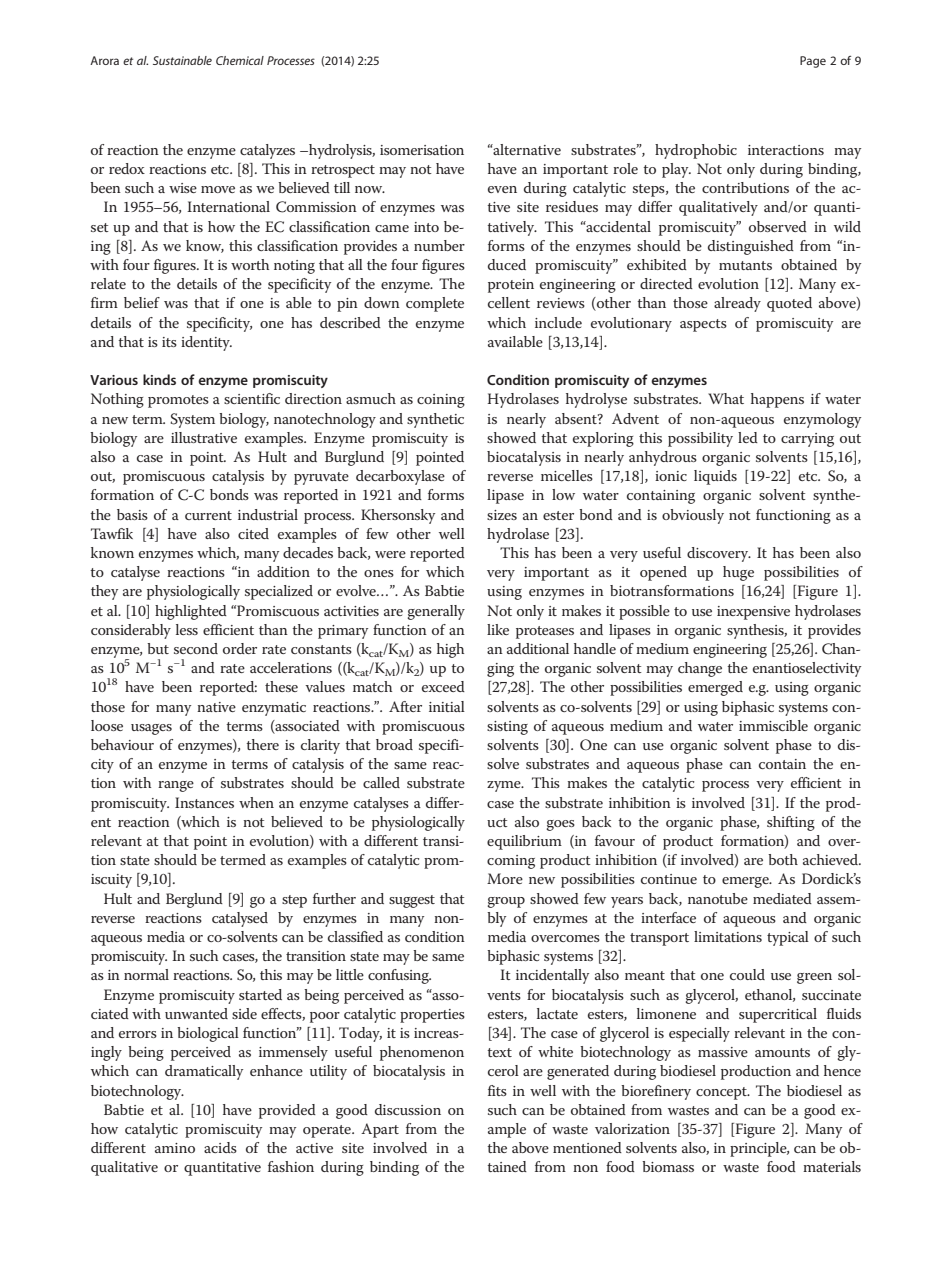  Describe the element at coordinates (497, 1090) in the screenshot. I see `fits` at that location.
